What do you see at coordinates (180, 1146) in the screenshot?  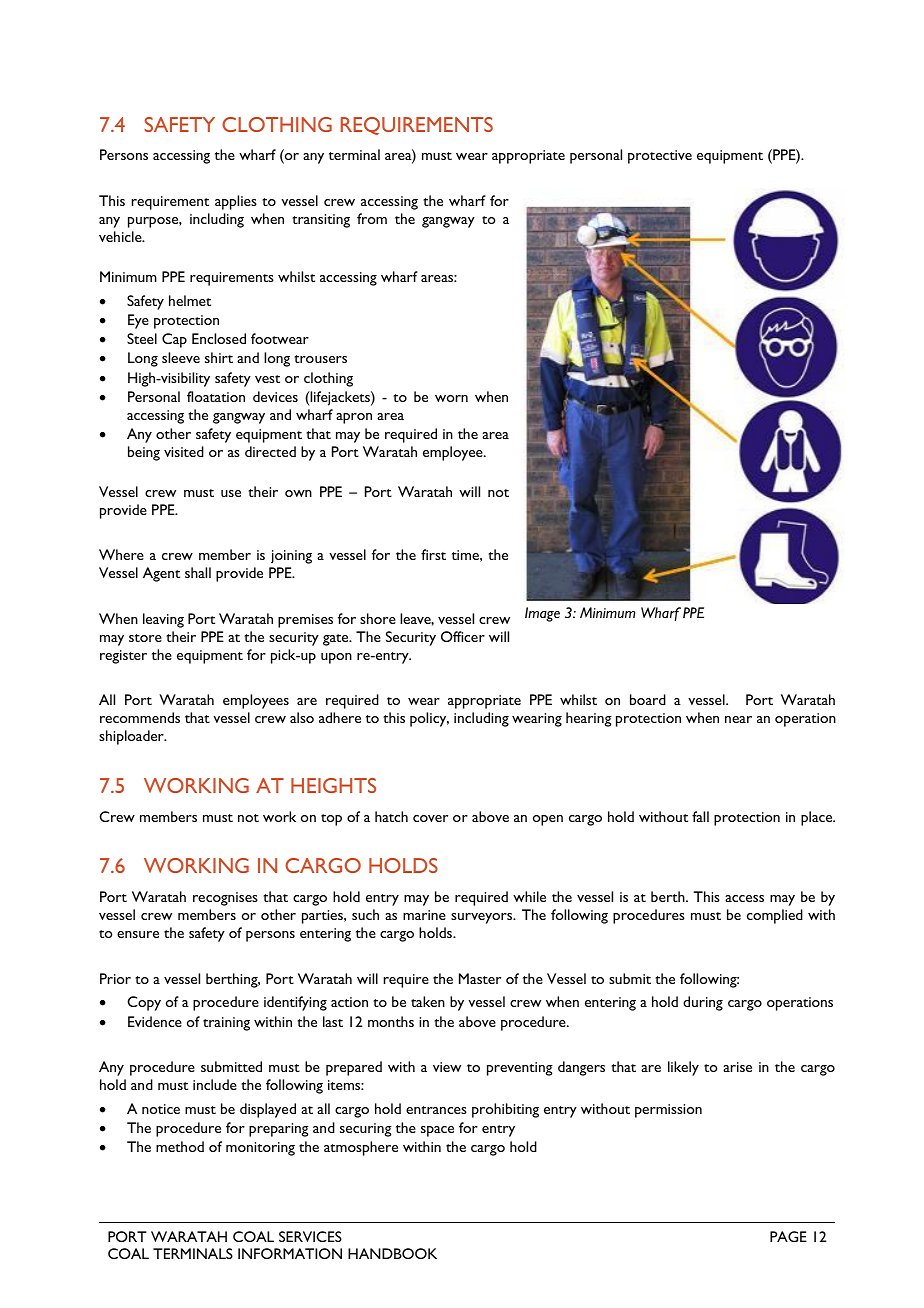 I see `method` at bounding box center [180, 1146].
